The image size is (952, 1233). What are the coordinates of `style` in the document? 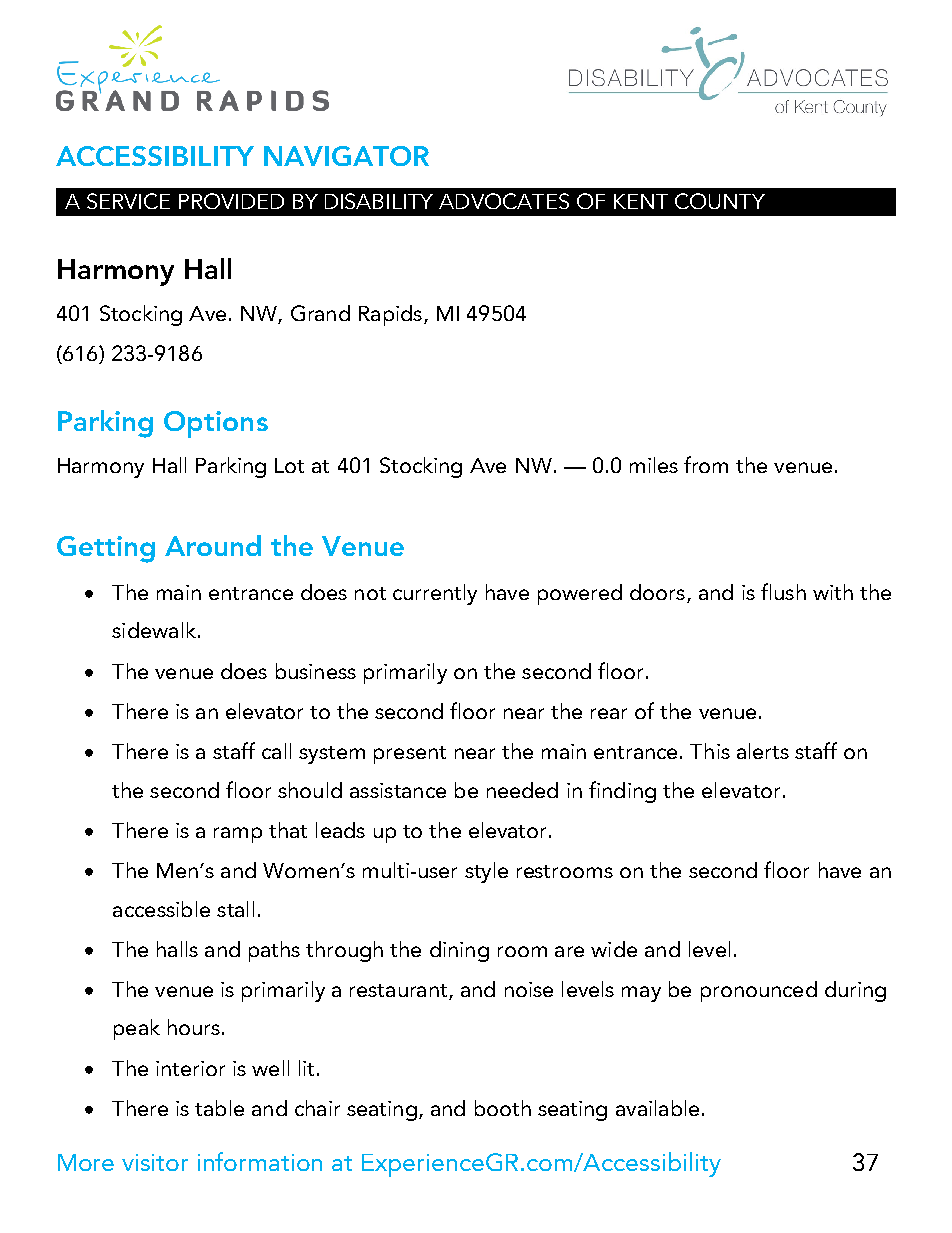 It's located at (486, 872).
